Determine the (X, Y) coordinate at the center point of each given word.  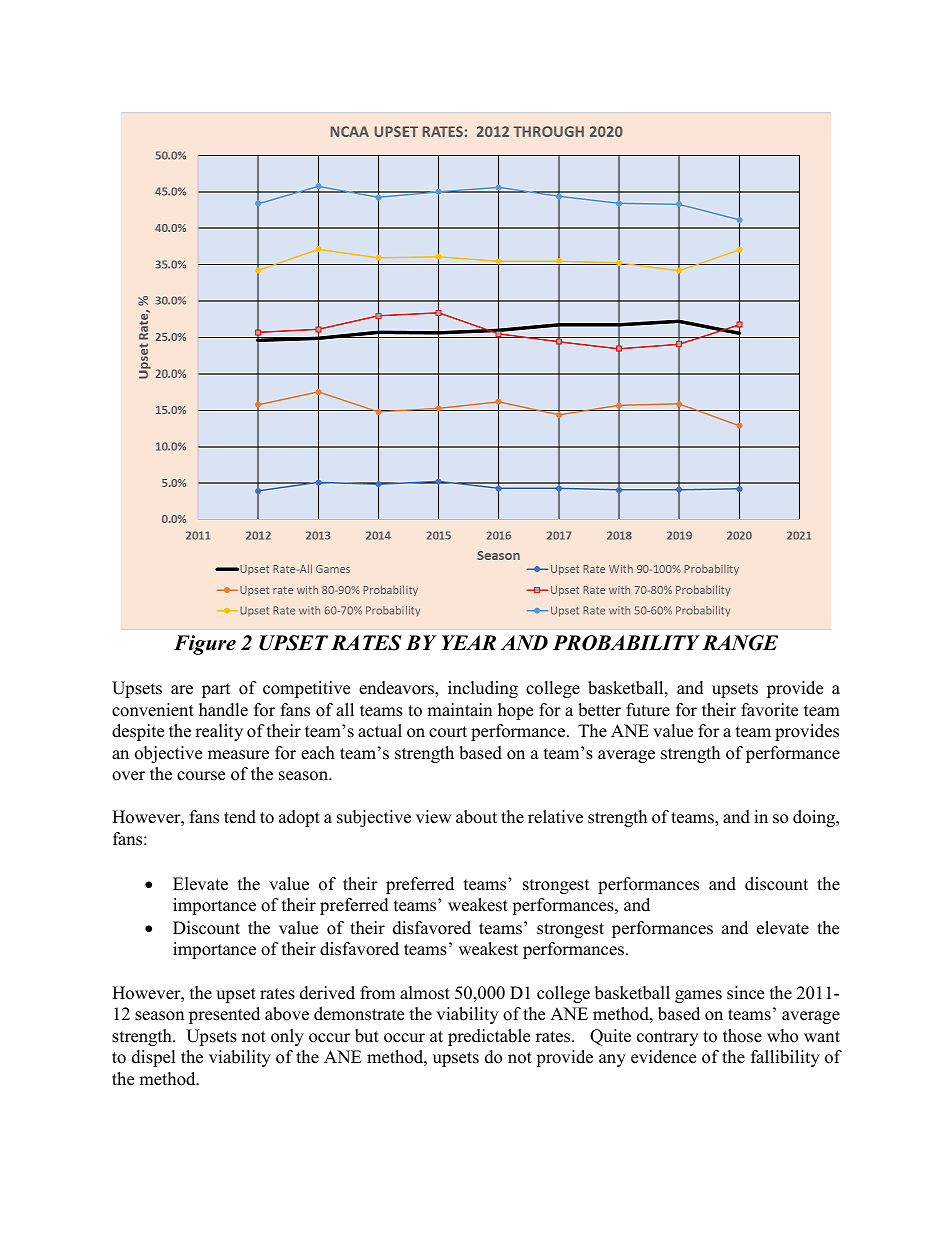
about (476, 817)
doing (815, 818)
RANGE (740, 643)
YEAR (469, 642)
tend (240, 817)
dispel (154, 1058)
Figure (205, 645)
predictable (489, 1037)
